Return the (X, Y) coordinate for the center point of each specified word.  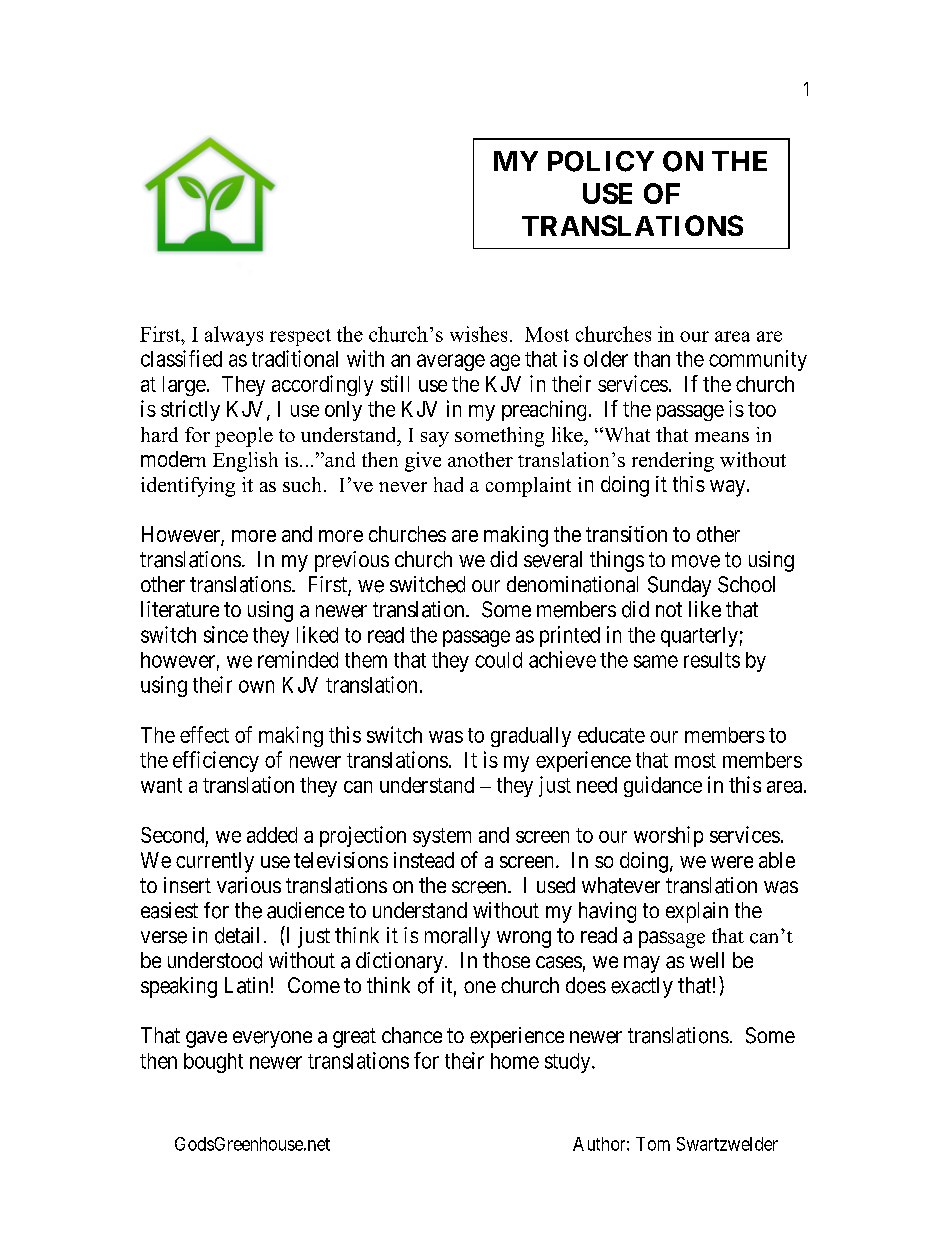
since (226, 634)
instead (424, 860)
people (244, 437)
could (498, 660)
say (435, 439)
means (722, 437)
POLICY (601, 161)
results (712, 660)
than (652, 359)
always (234, 336)
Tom (653, 1144)
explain (697, 912)
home (515, 1061)
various (249, 885)
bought (213, 1063)
